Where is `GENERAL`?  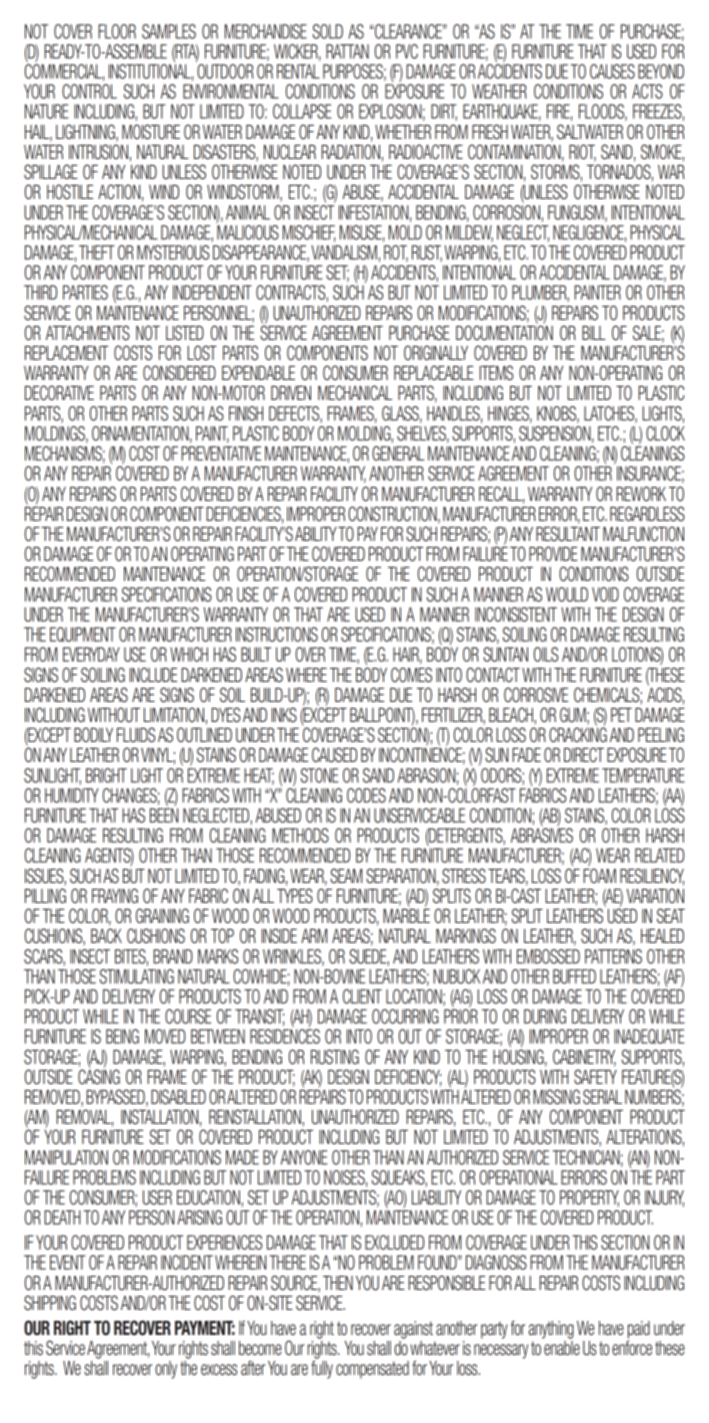 GENERAL is located at coordinates (398, 453).
